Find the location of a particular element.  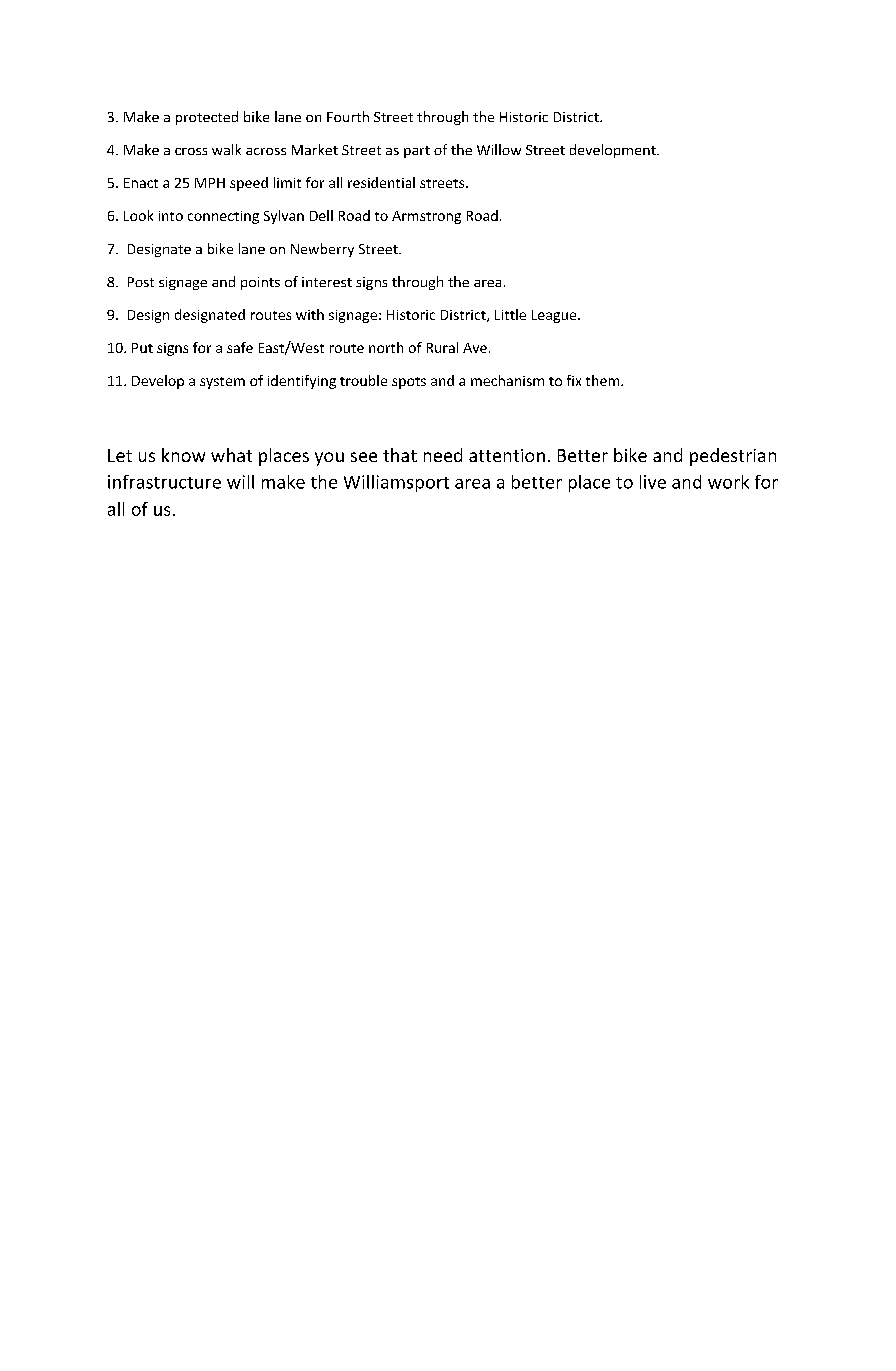

into is located at coordinates (171, 216).
